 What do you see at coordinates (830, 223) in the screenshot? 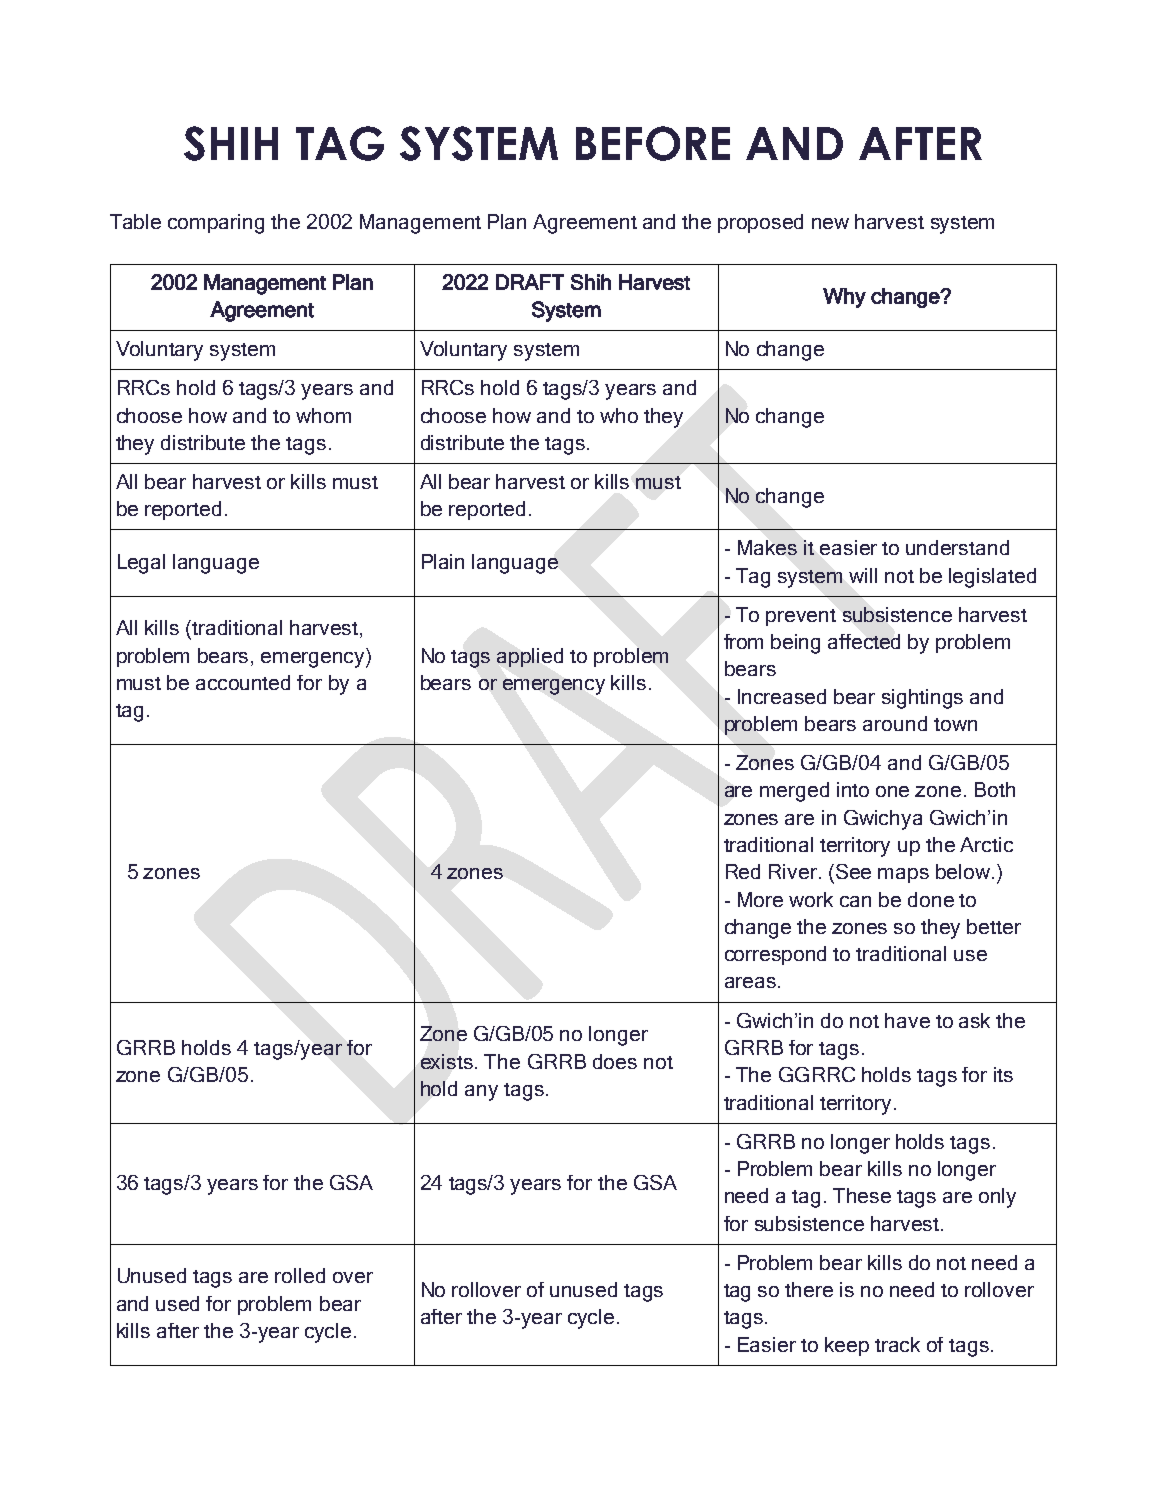
I see `new` at bounding box center [830, 223].
